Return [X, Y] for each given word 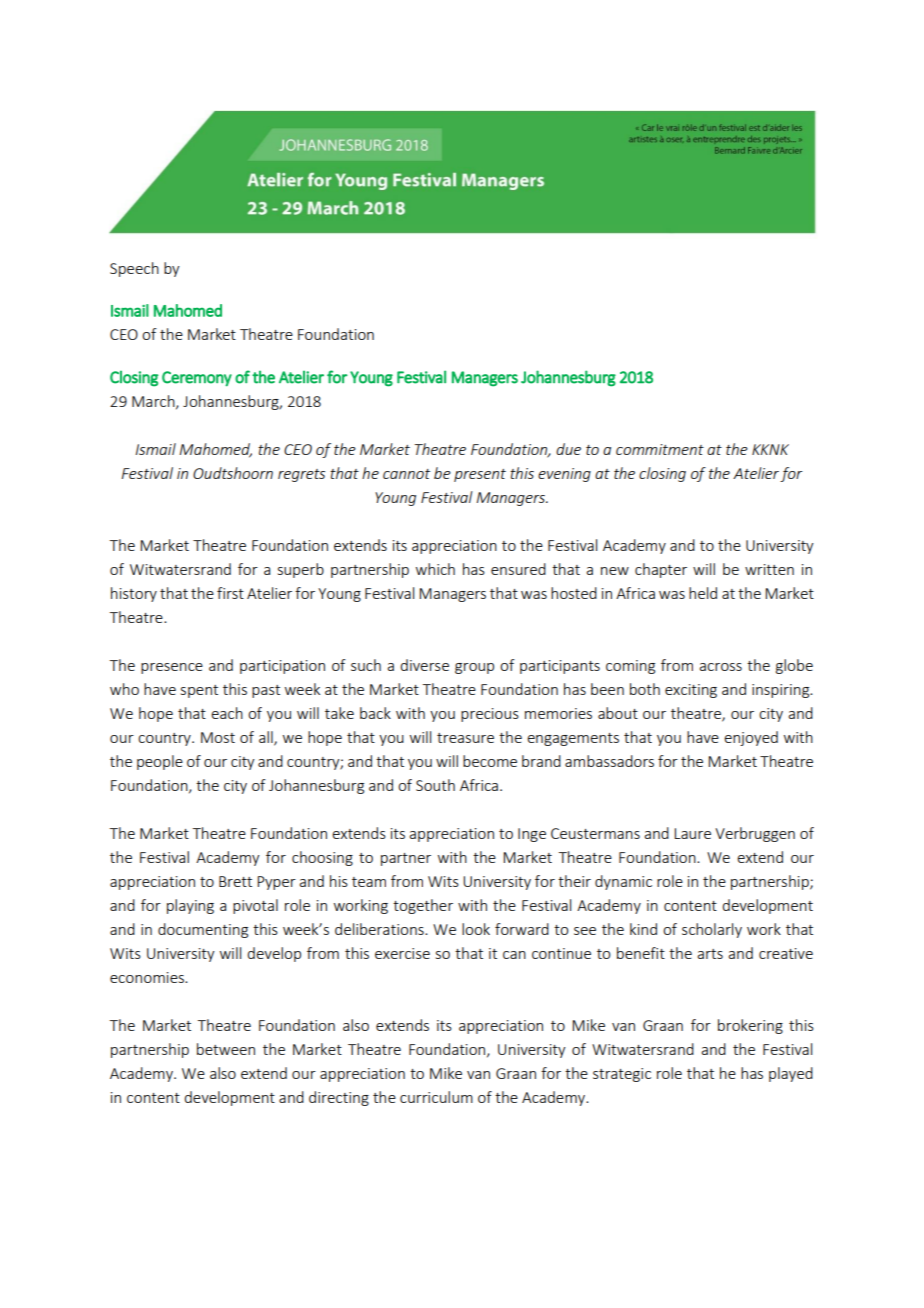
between [226, 1049]
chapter [661, 570]
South [435, 785]
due [568, 449]
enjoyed [751, 738]
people [160, 762]
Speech [134, 269]
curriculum [436, 1097]
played [791, 1074]
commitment [660, 449]
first [230, 593]
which [435, 569]
